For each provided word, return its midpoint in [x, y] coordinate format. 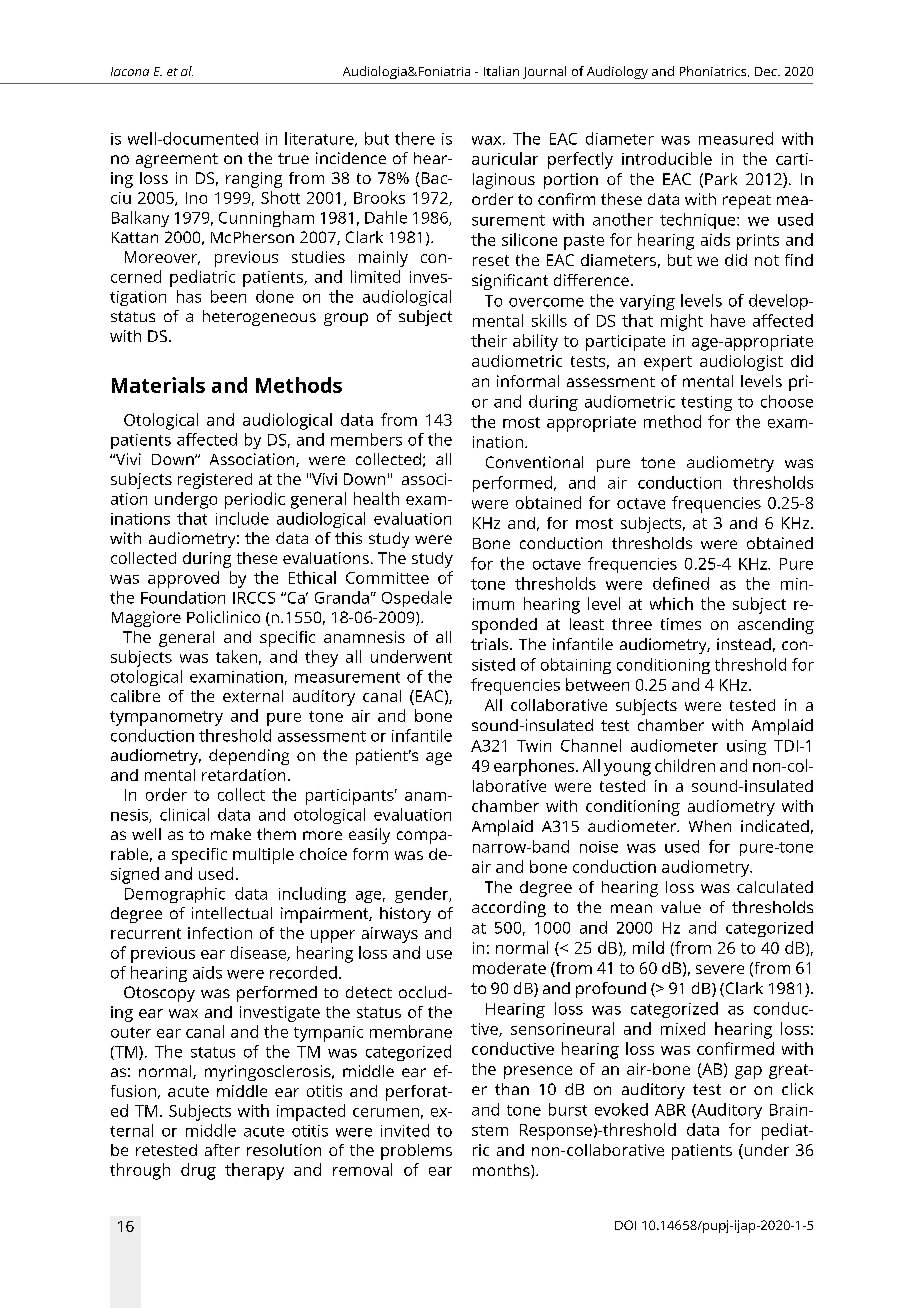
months [502, 1171]
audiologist [741, 363]
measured [736, 138]
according [509, 909]
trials [491, 644]
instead [744, 644]
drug [198, 1171]
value [681, 907]
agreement [177, 160]
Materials [158, 385]
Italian [501, 71]
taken [236, 656]
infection [220, 933]
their [489, 340]
